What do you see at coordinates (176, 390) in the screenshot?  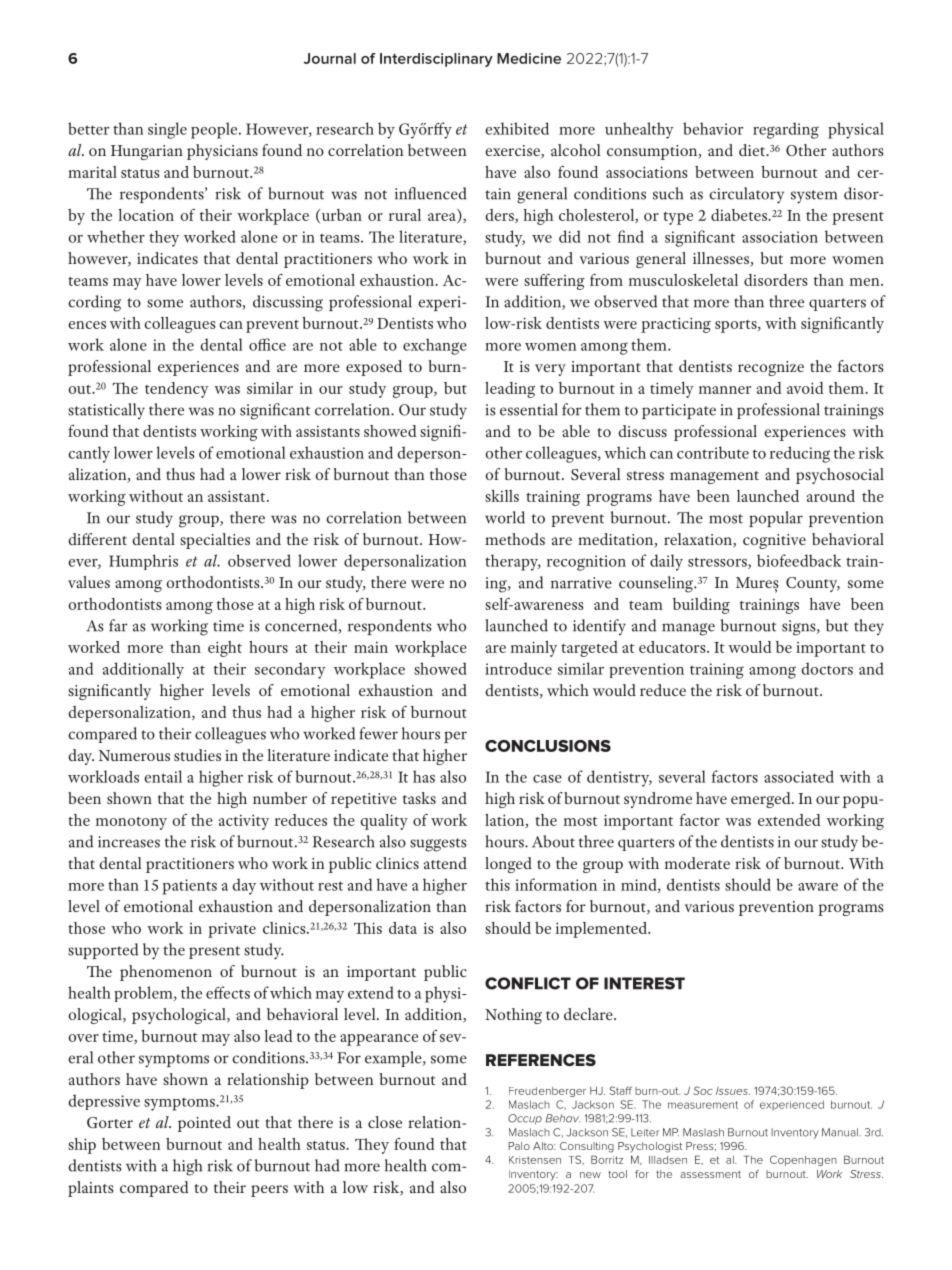 I see `tendency` at bounding box center [176, 390].
